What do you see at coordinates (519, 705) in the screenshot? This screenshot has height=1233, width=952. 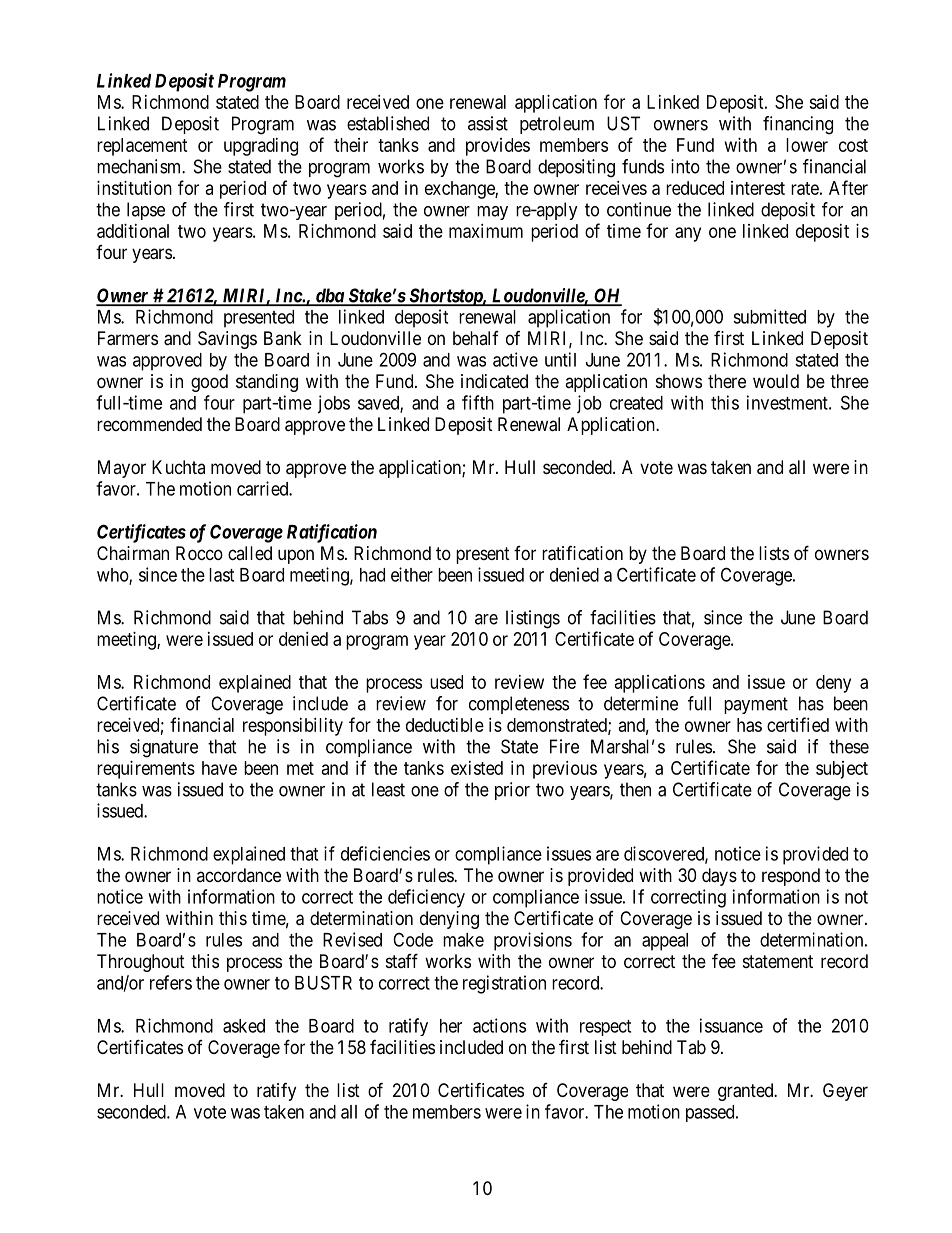 I see `completeness` at bounding box center [519, 705].
